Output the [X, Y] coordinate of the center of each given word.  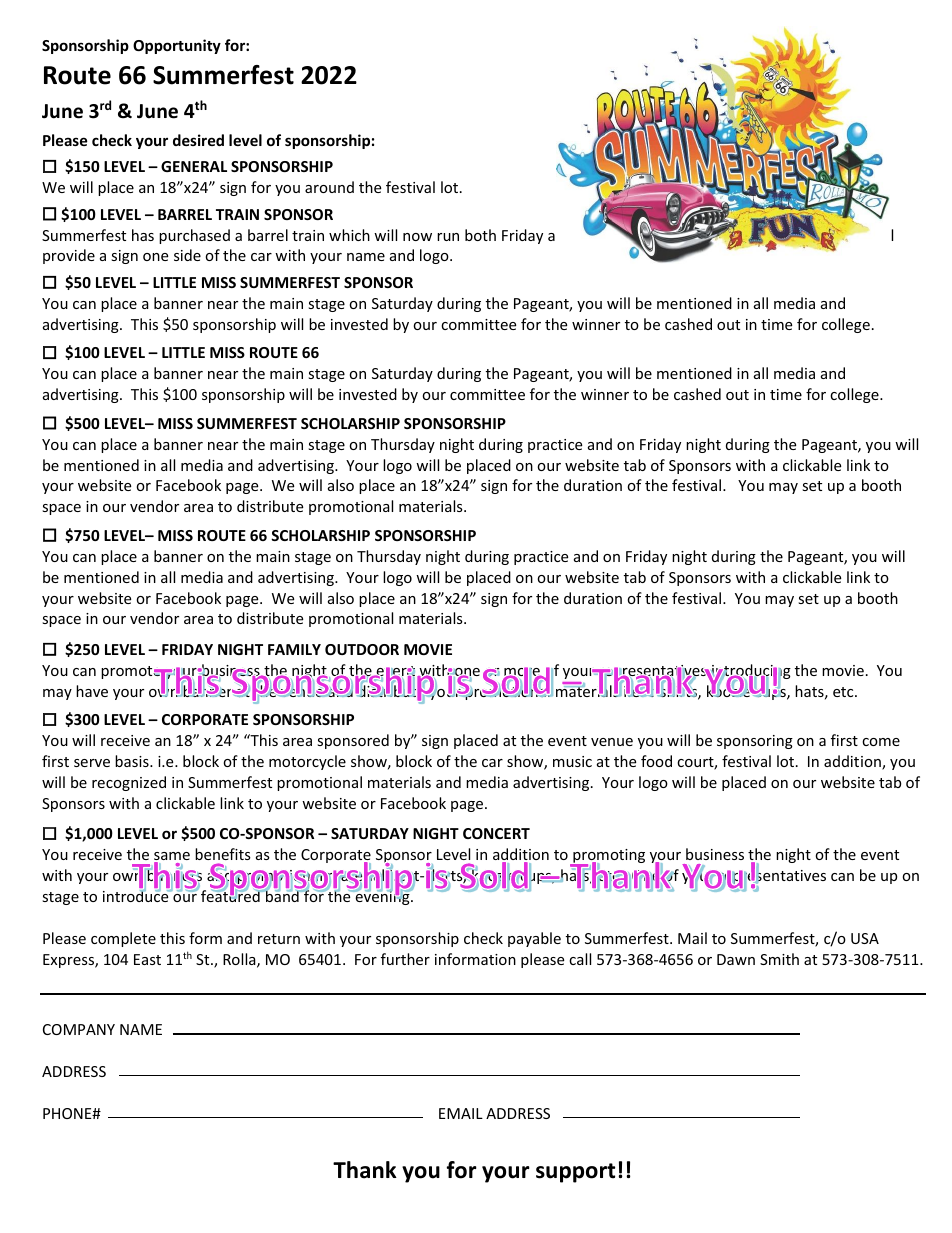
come [881, 742]
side [187, 255]
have [92, 691]
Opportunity [177, 46]
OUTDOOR [362, 649]
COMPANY [79, 1029]
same [172, 857]
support [575, 1173]
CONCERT [496, 833]
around [329, 187]
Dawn [736, 959]
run [448, 237]
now [417, 237]
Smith [779, 959]
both [480, 235]
